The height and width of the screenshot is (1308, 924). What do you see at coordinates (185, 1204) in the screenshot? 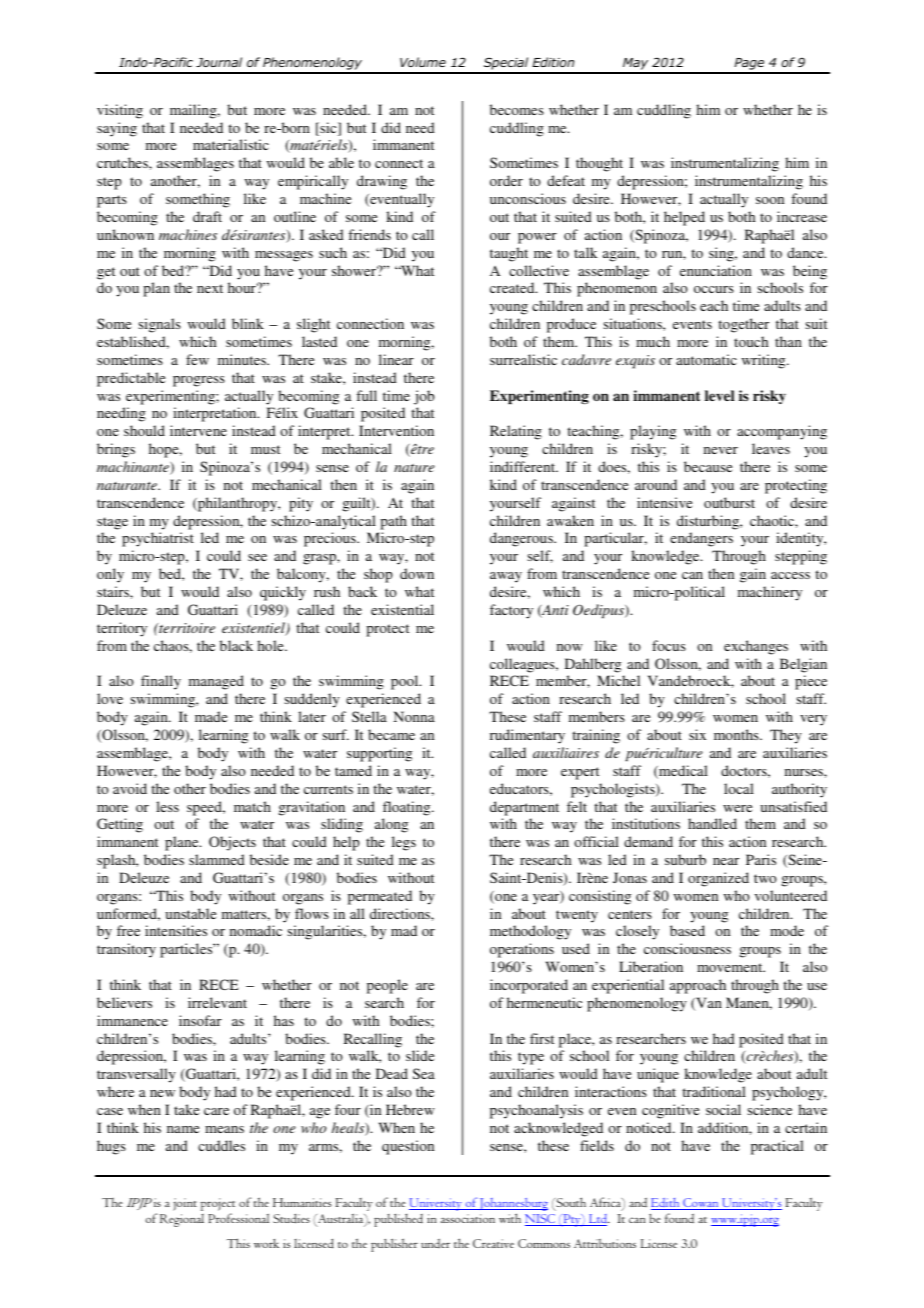
I see `joint` at bounding box center [185, 1204].
